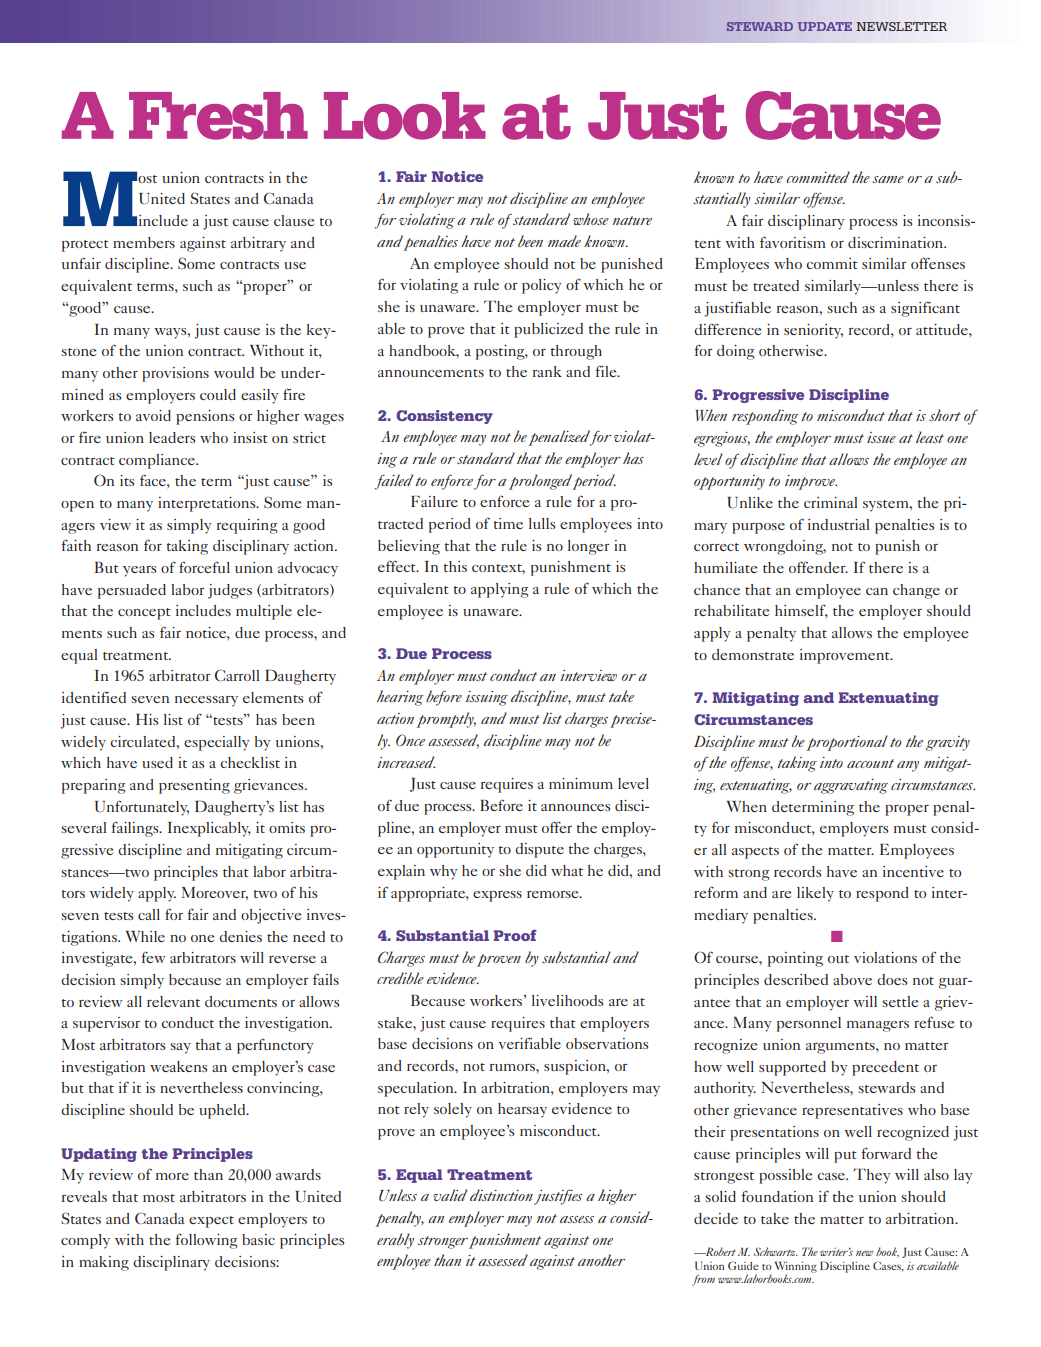 The width and height of the screenshot is (1041, 1347). I want to click on Inexplicably, so click(209, 829).
